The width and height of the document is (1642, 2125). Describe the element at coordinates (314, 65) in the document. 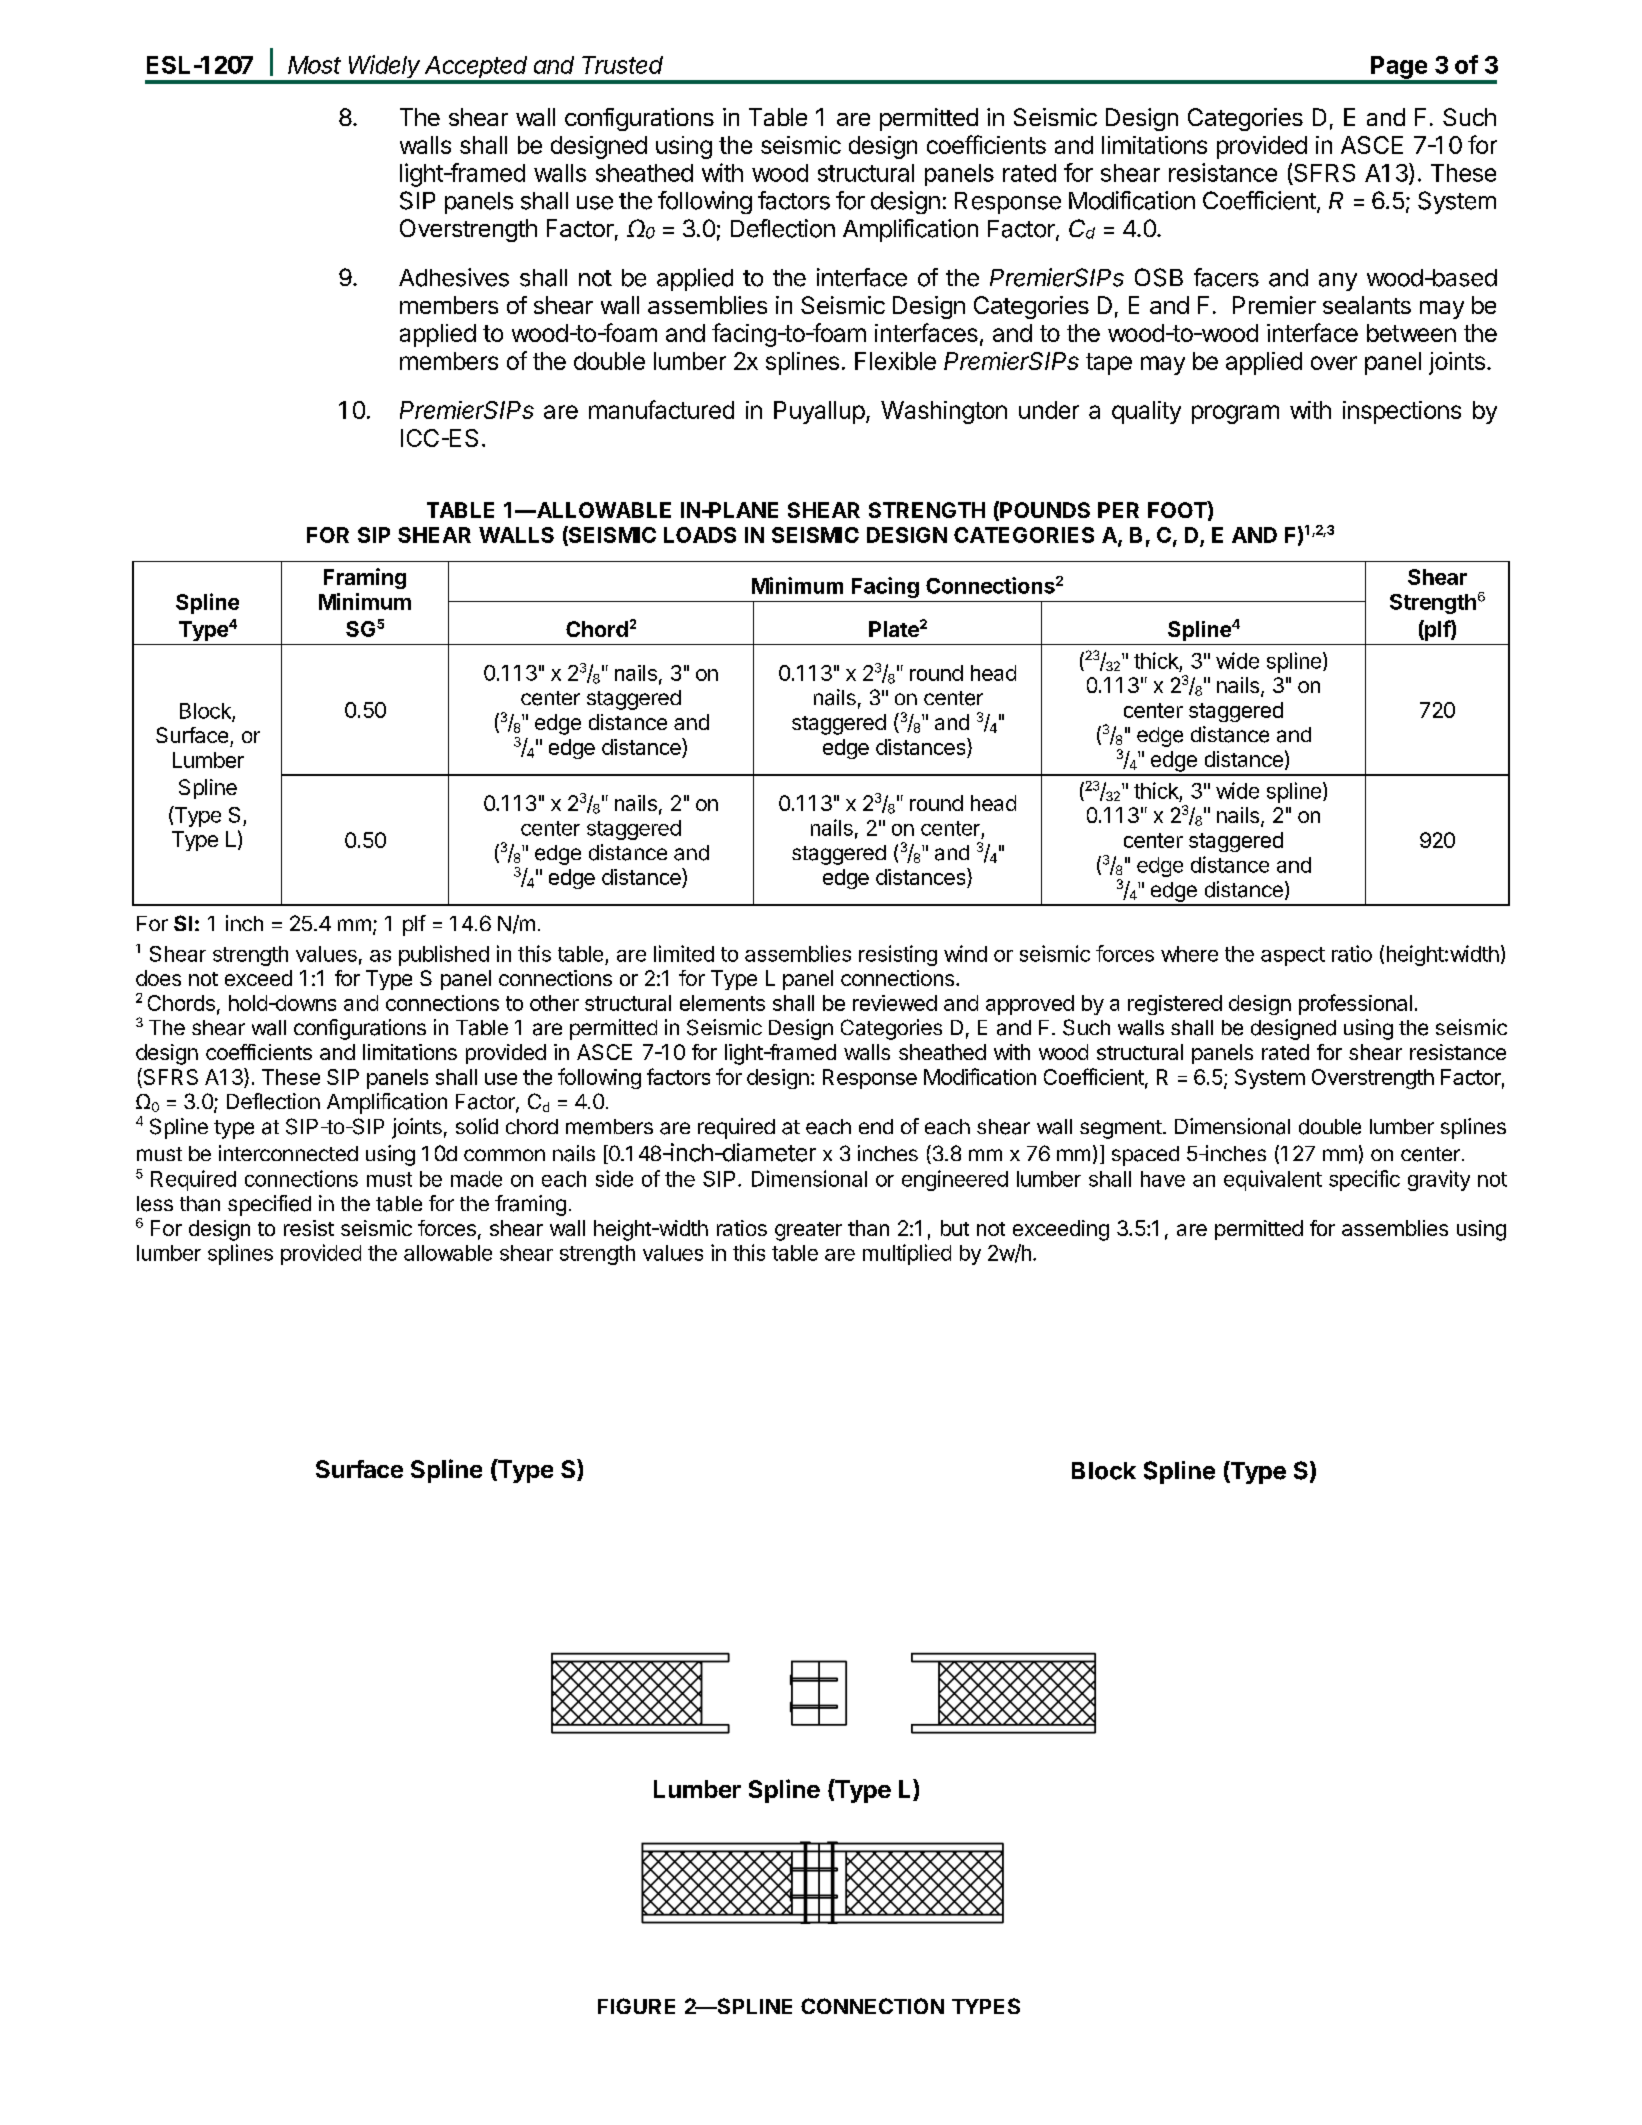

I see `Most` at that location.
